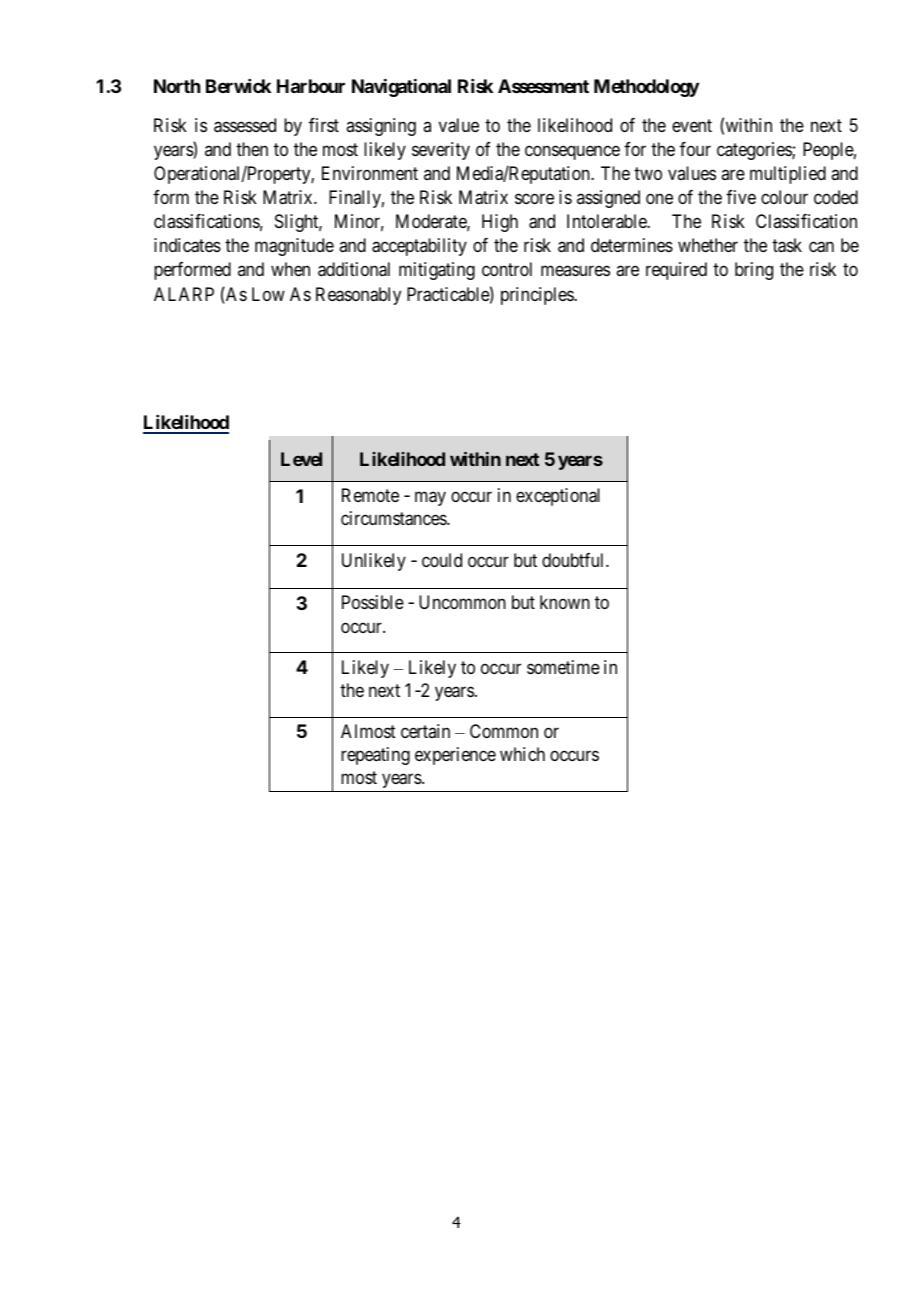 This document has width=924, height=1308. Describe the element at coordinates (558, 497) in the document. I see `exceptional` at that location.
